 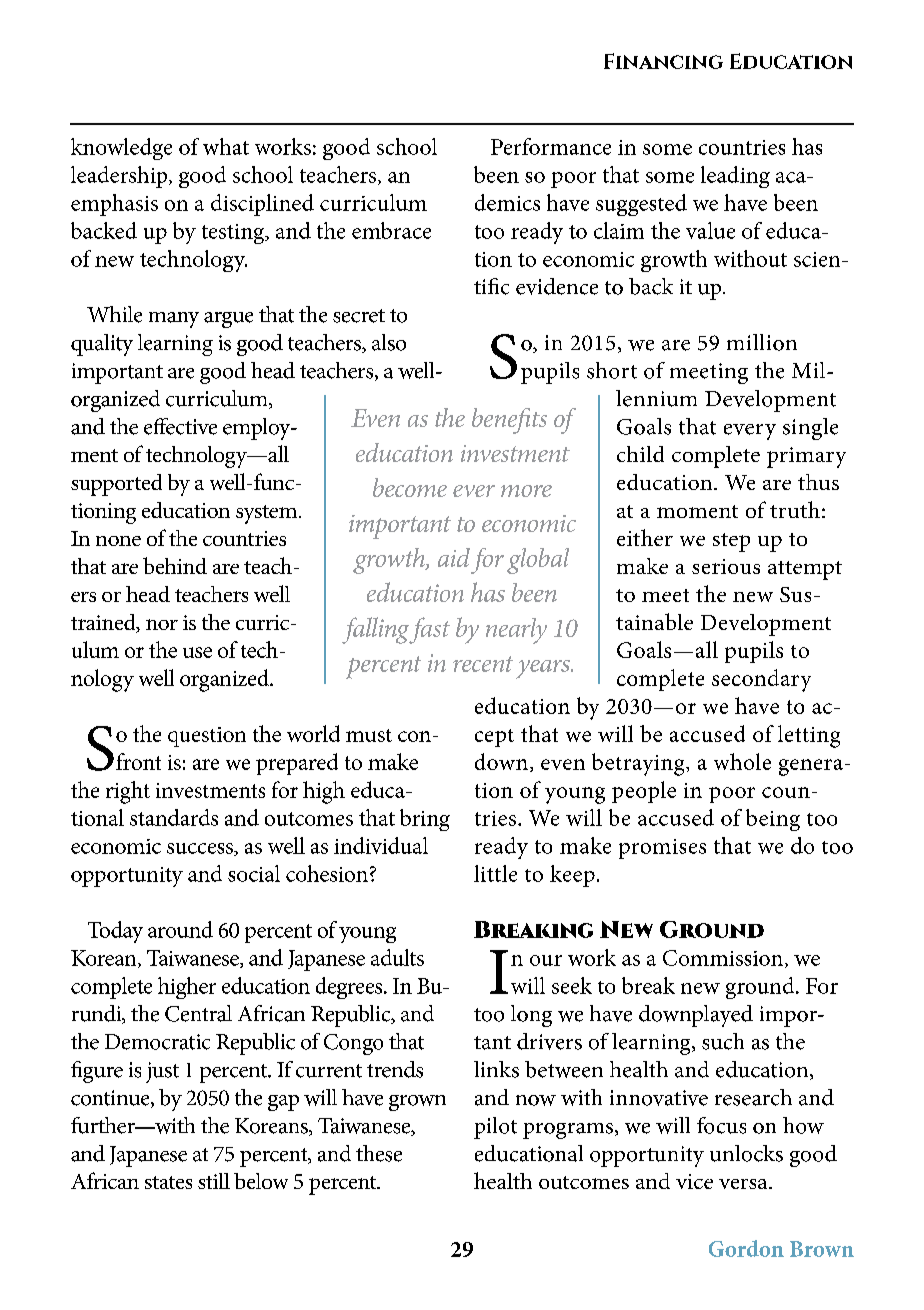 What do you see at coordinates (397, 957) in the image?
I see `adults` at bounding box center [397, 957].
